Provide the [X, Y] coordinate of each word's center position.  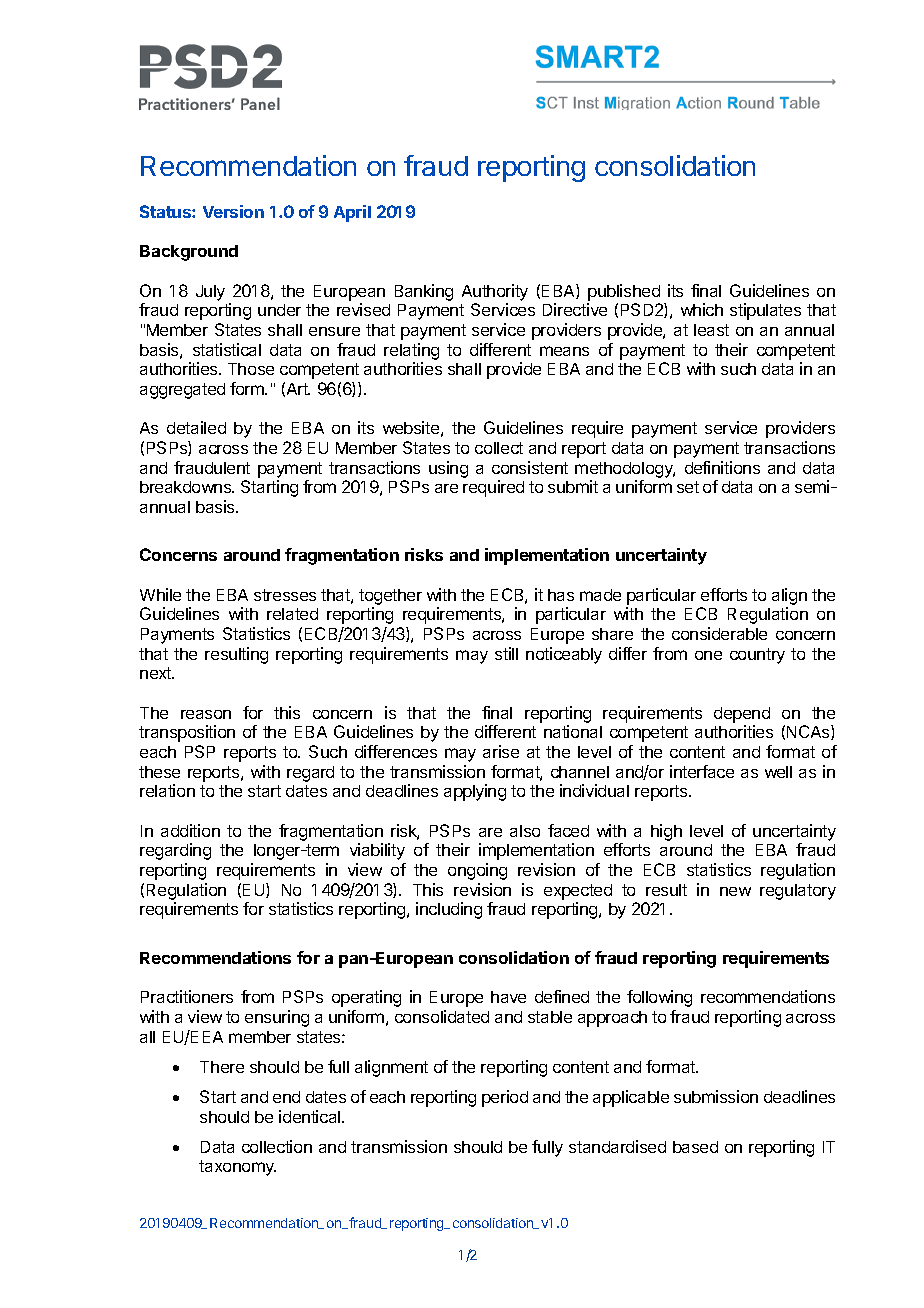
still [506, 653]
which [702, 309]
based [695, 1147]
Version [233, 211]
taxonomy [237, 1168]
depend [742, 715]
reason [206, 714]
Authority [495, 292]
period [505, 1098]
